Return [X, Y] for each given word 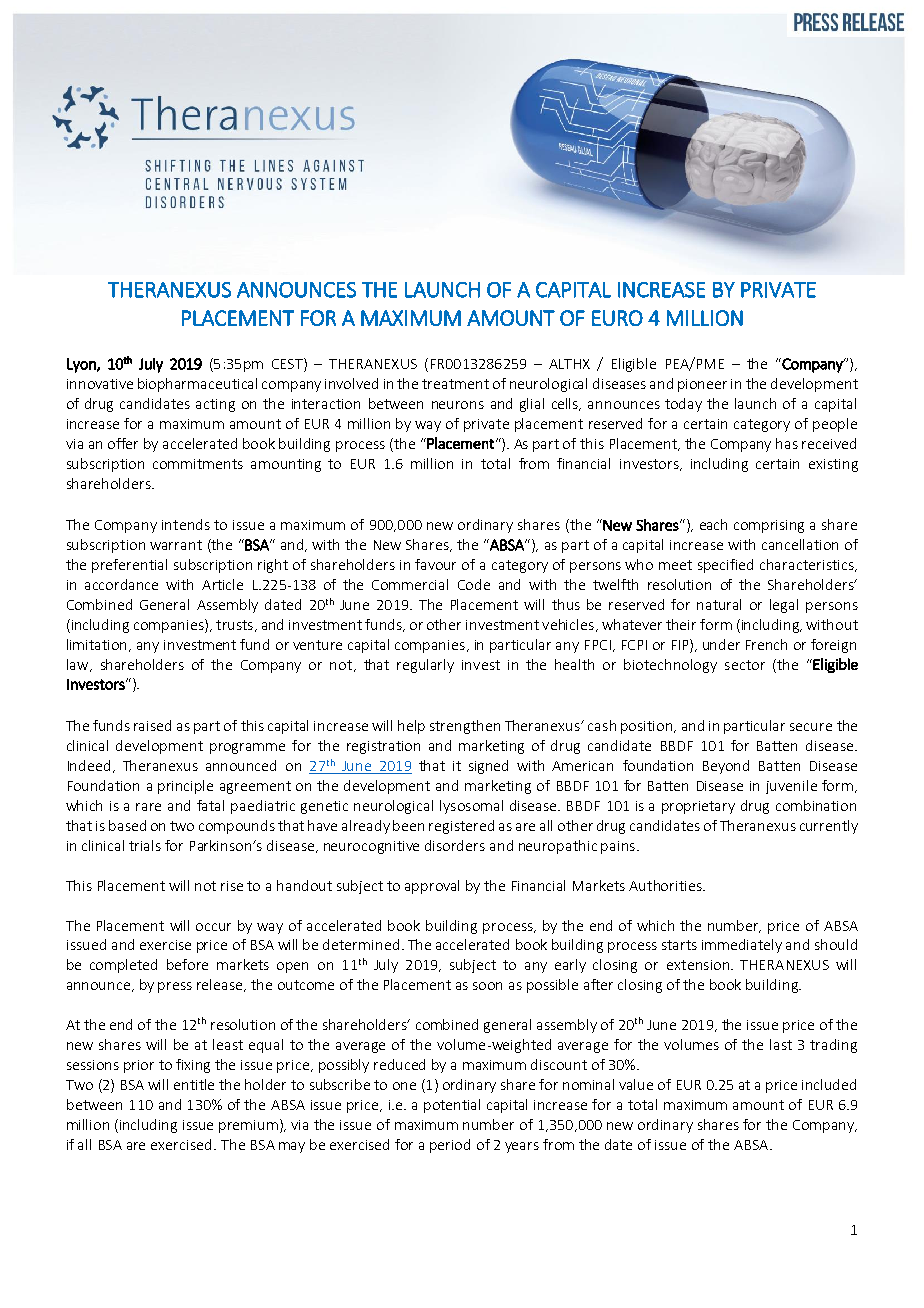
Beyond [726, 767]
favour [435, 564]
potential [452, 1106]
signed [488, 767]
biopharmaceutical [197, 385]
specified [725, 566]
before [187, 964]
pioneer [702, 385]
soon [487, 986]
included [829, 1084]
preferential [129, 566]
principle [185, 787]
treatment [455, 384]
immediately [742, 946]
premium [248, 1126]
